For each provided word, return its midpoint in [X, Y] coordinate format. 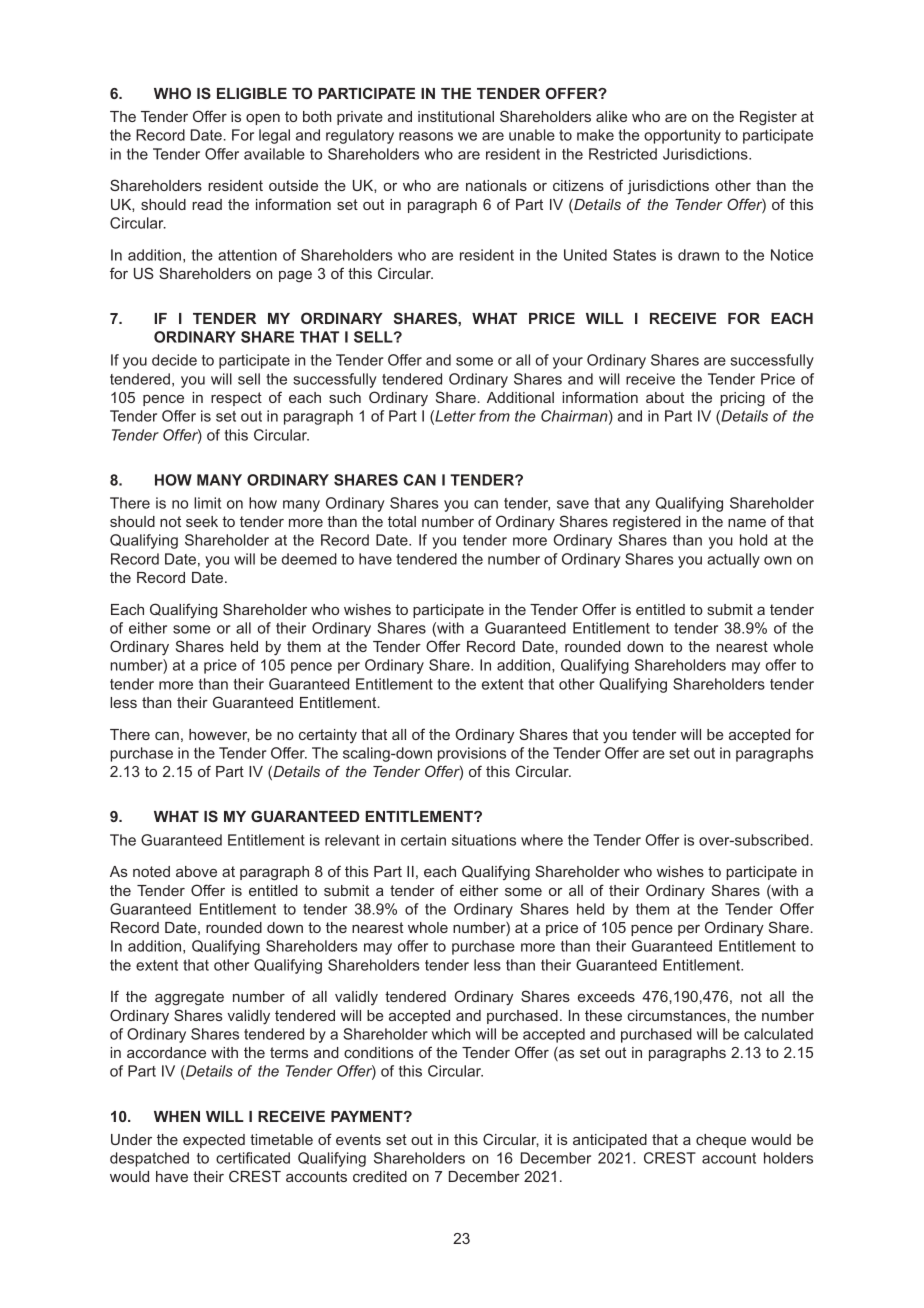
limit [207, 503]
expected [214, 1141]
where [542, 840]
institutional [456, 116]
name [747, 523]
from [494, 416]
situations [484, 840]
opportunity [682, 136]
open [263, 119]
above [196, 871]
